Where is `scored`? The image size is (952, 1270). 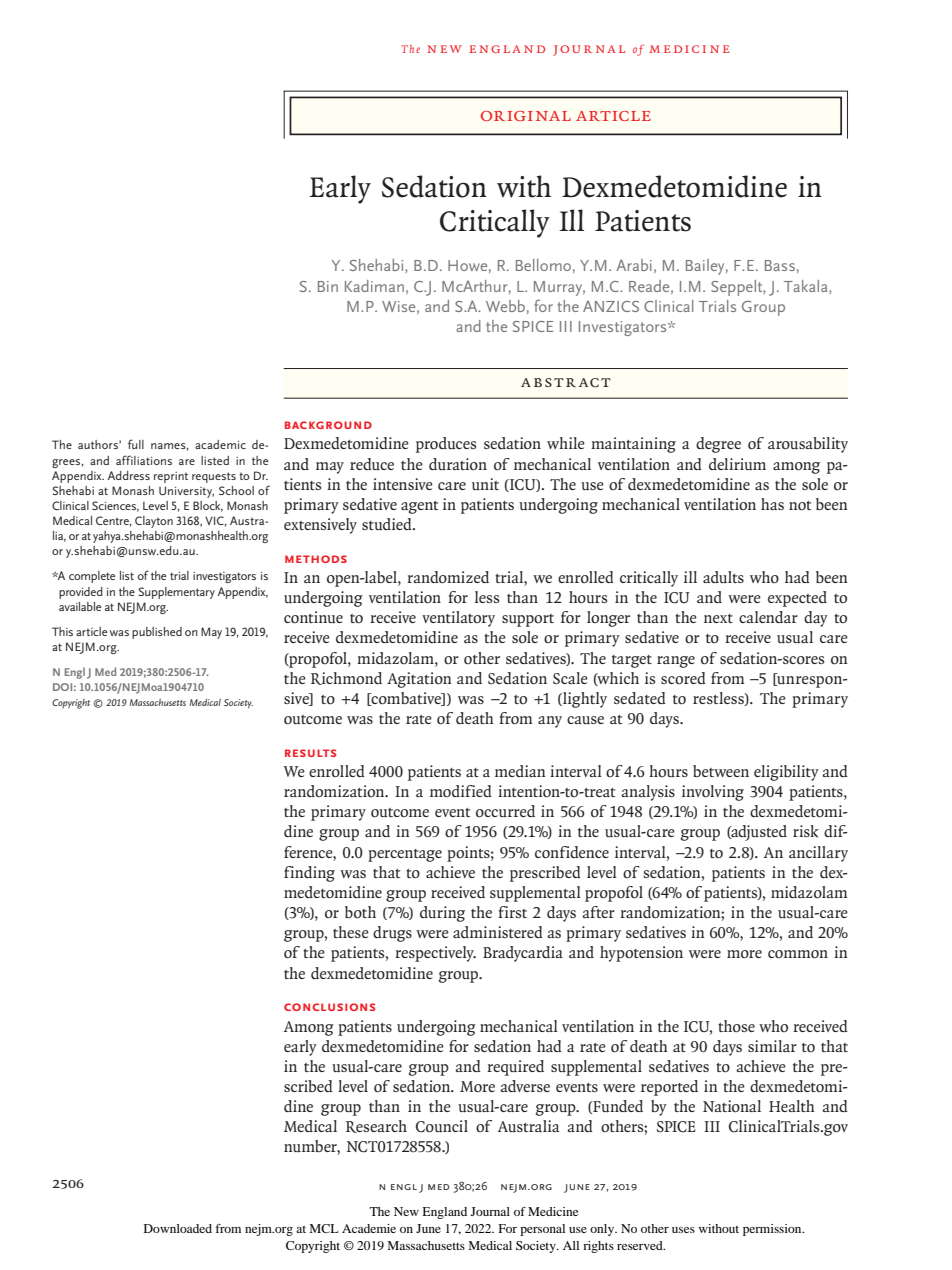 scored is located at coordinates (683, 678).
